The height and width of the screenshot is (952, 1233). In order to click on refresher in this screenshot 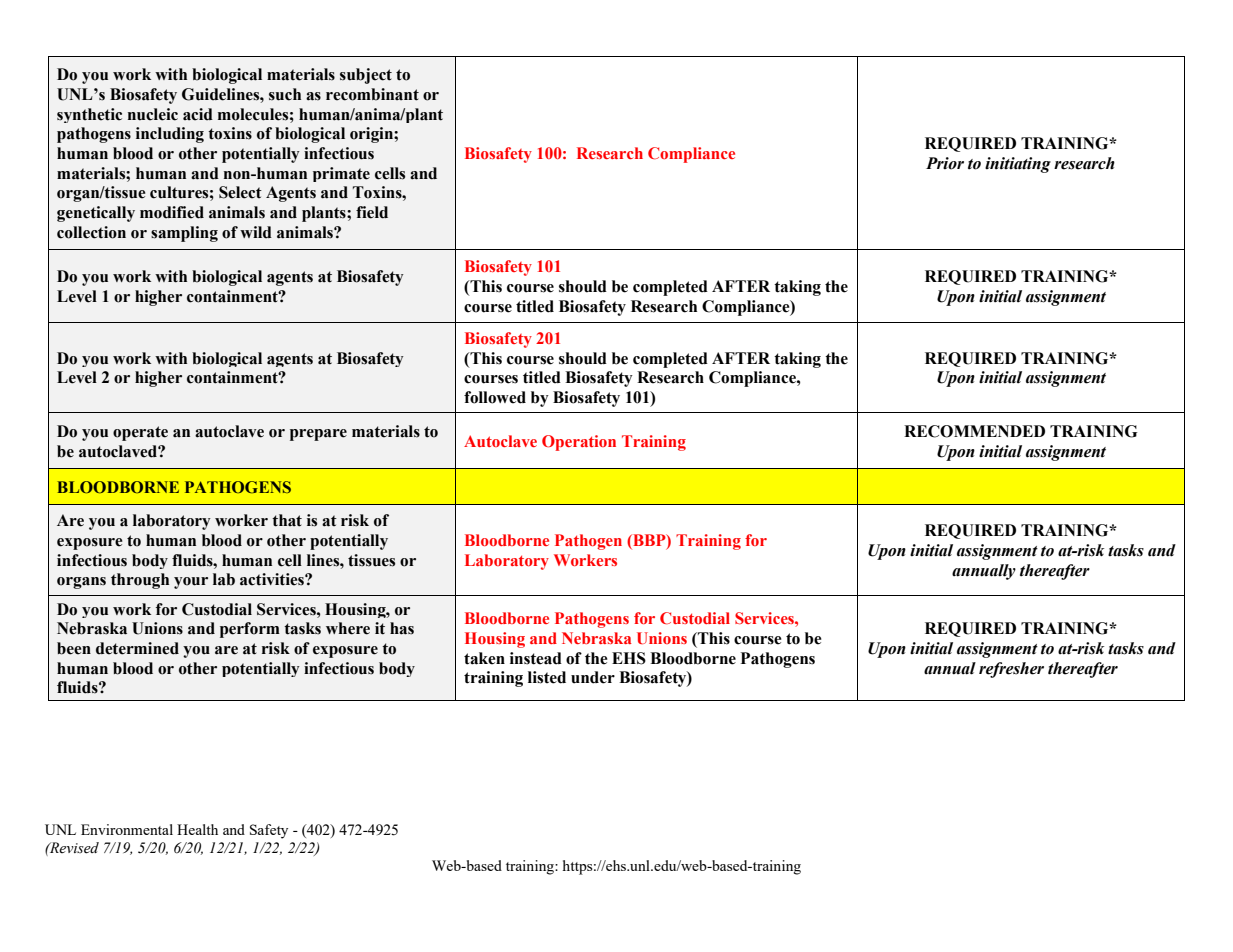, I will do `click(1011, 670)`.
